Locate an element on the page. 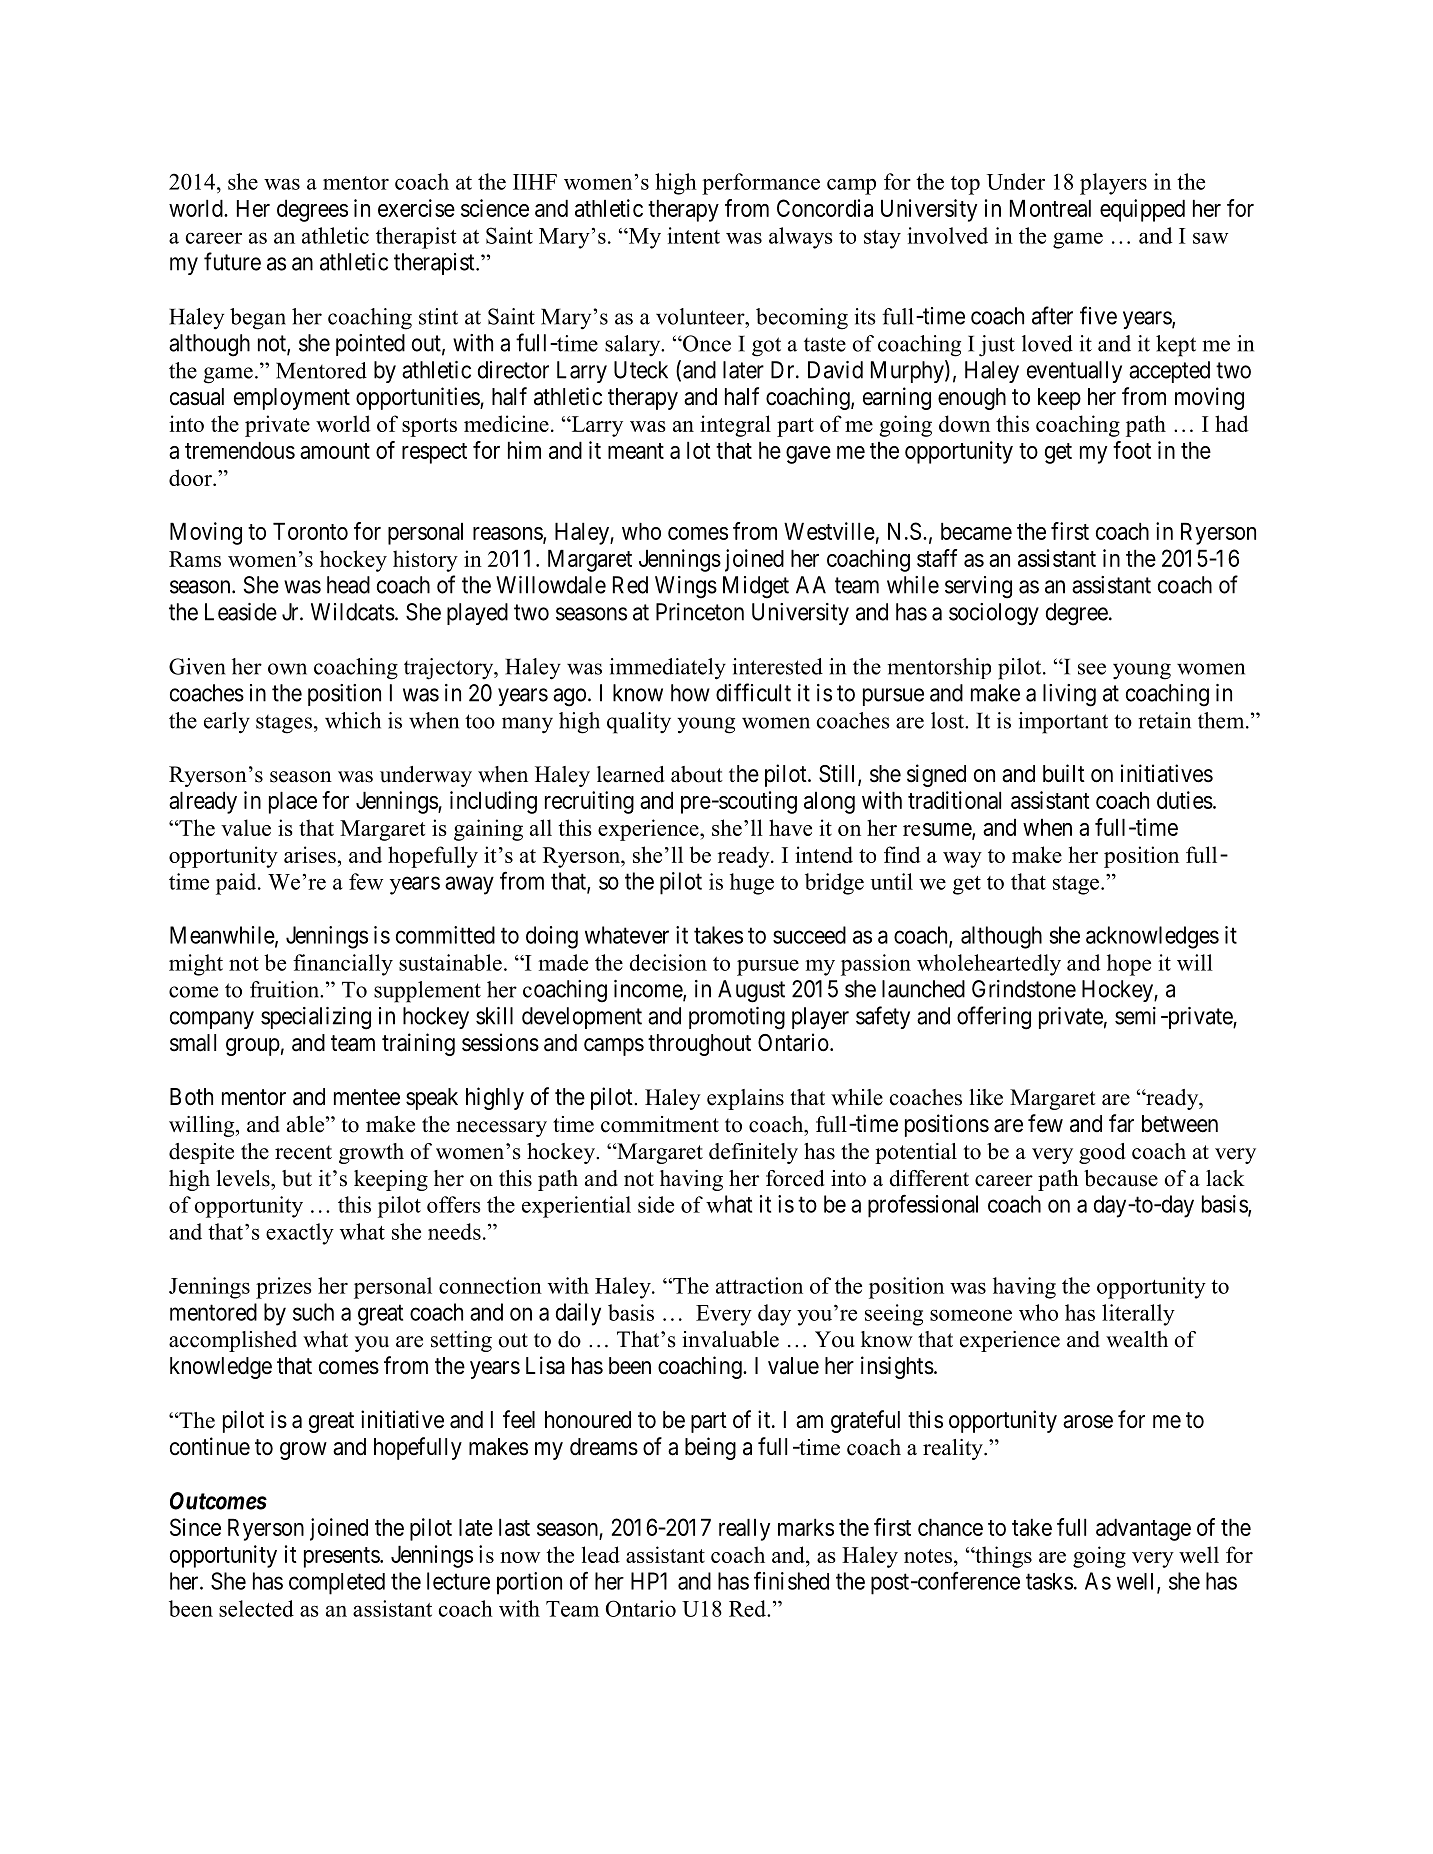  future is located at coordinates (232, 261).
